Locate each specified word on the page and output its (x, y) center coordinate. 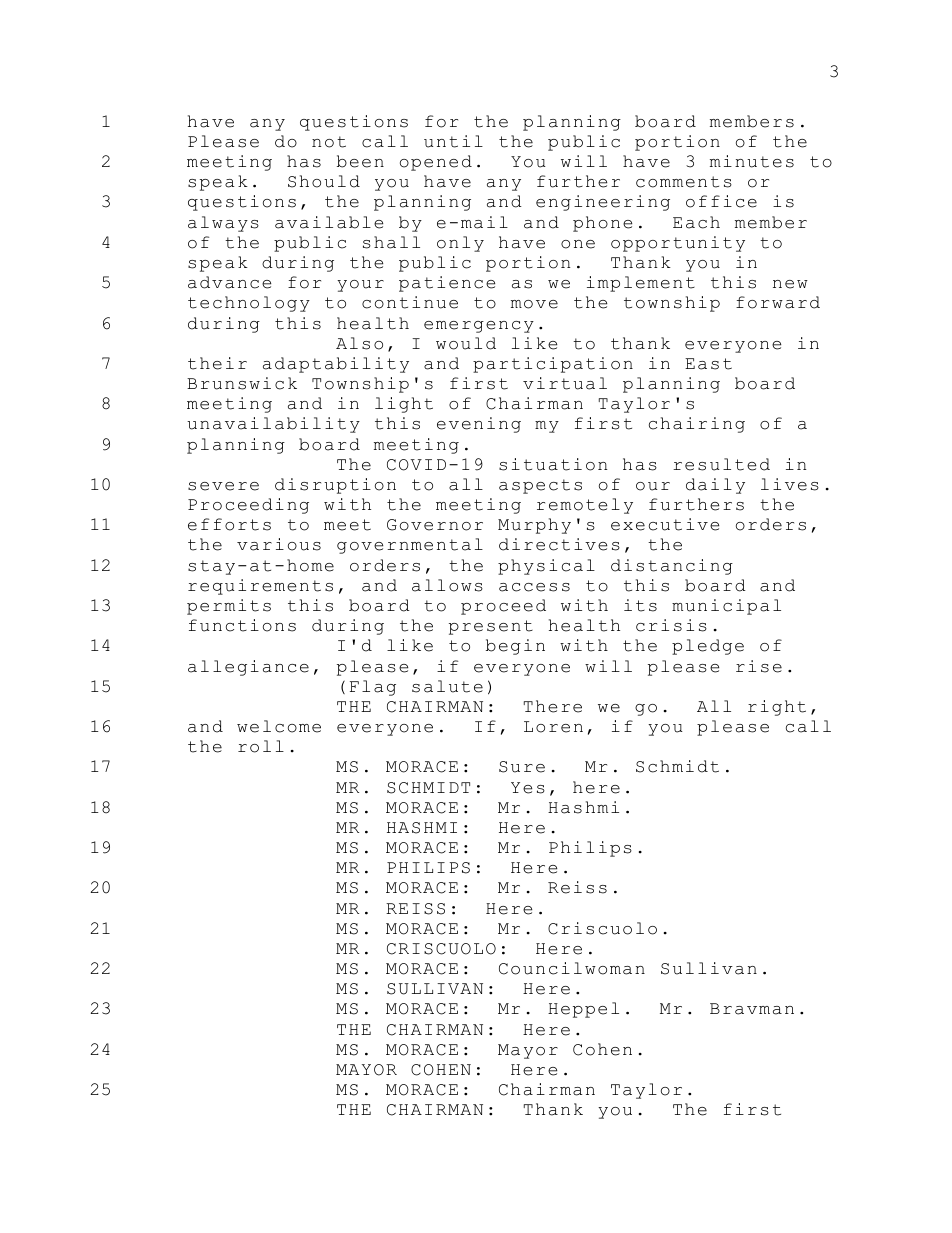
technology (249, 304)
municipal (726, 607)
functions (242, 625)
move (534, 304)
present (491, 627)
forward (778, 302)
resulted (721, 464)
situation (553, 464)
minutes (752, 161)
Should (324, 181)
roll (261, 746)
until (453, 141)
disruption (335, 486)
